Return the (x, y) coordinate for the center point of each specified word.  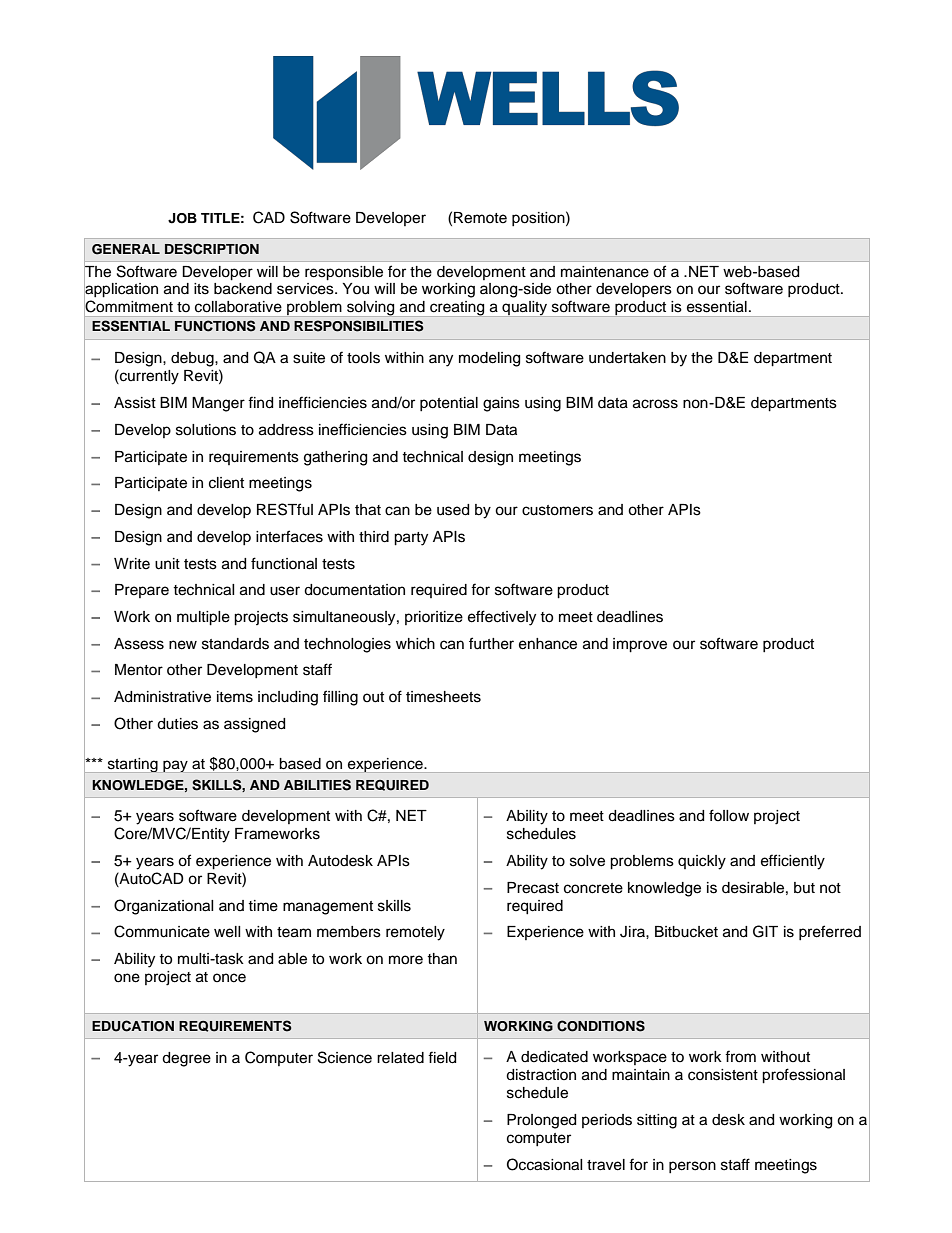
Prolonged (541, 1121)
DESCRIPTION (212, 249)
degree (186, 1059)
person (692, 1167)
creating (457, 308)
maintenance (605, 272)
